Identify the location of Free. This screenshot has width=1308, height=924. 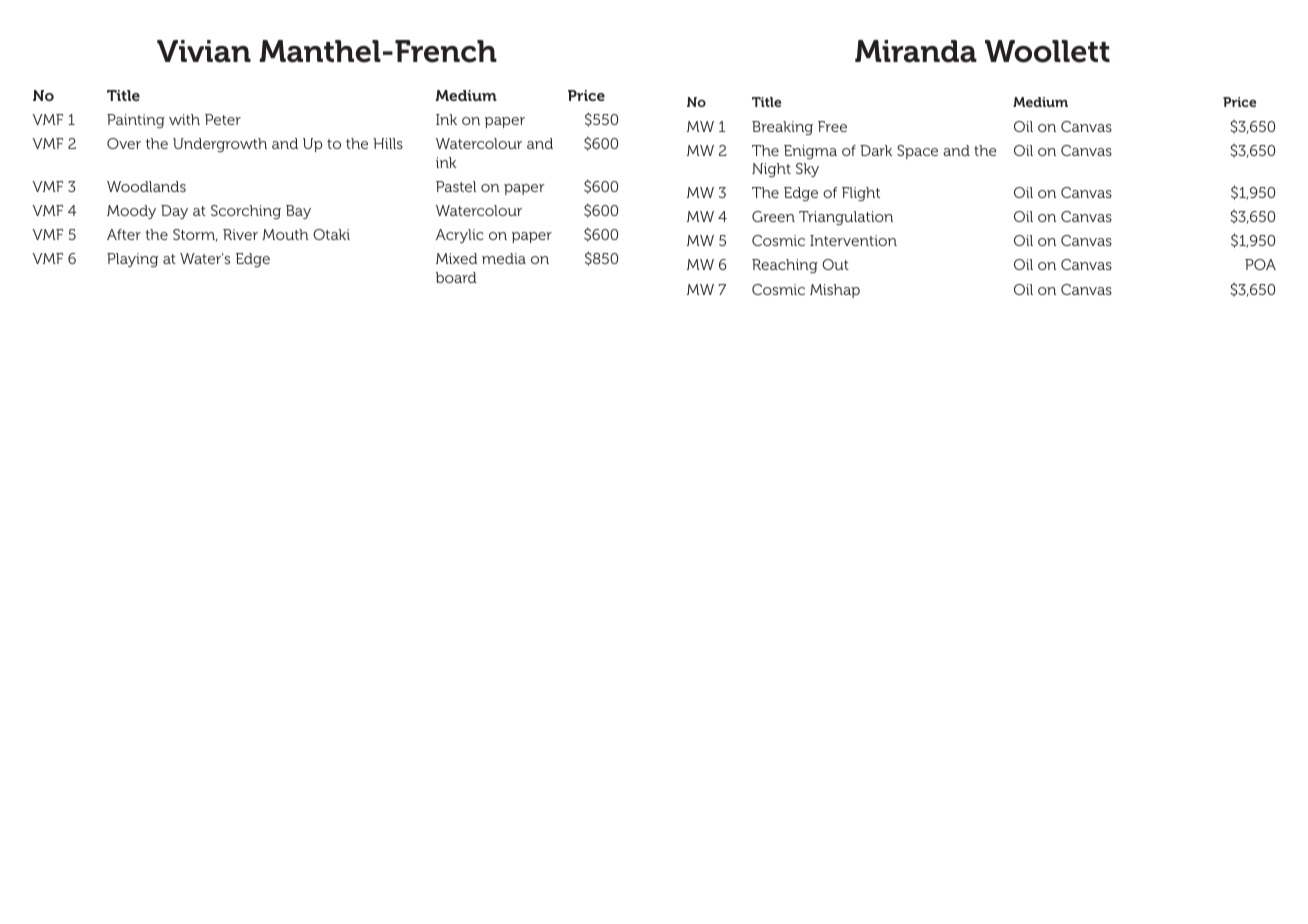
(832, 126).
